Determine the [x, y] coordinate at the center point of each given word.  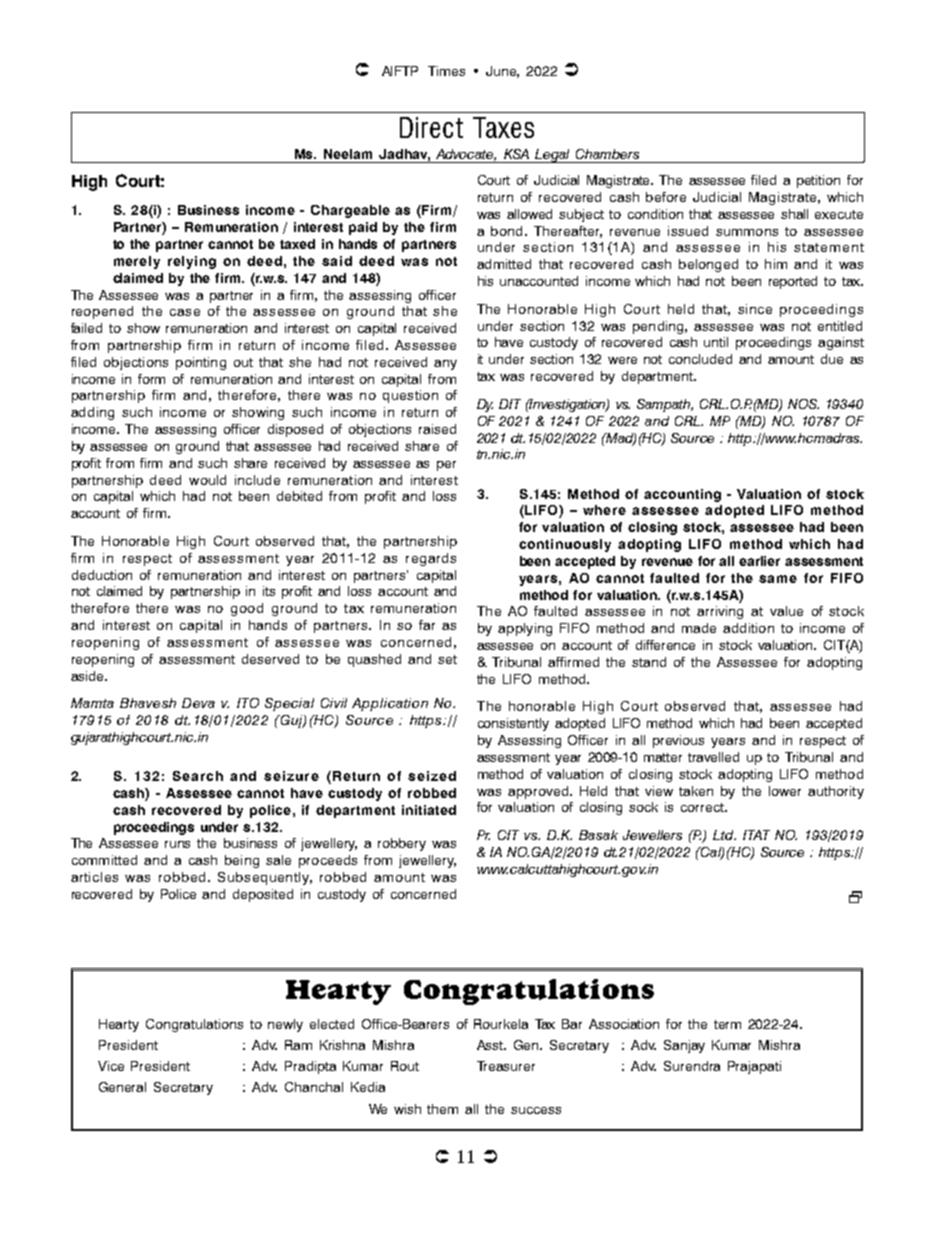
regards [431, 559]
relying [192, 262]
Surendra [692, 1066]
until [716, 342]
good [247, 609]
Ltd [724, 835]
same [778, 579]
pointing [201, 363]
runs [177, 844]
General [122, 1087]
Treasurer [506, 1066]
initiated [429, 810]
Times [446, 71]
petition [818, 181]
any [445, 365]
